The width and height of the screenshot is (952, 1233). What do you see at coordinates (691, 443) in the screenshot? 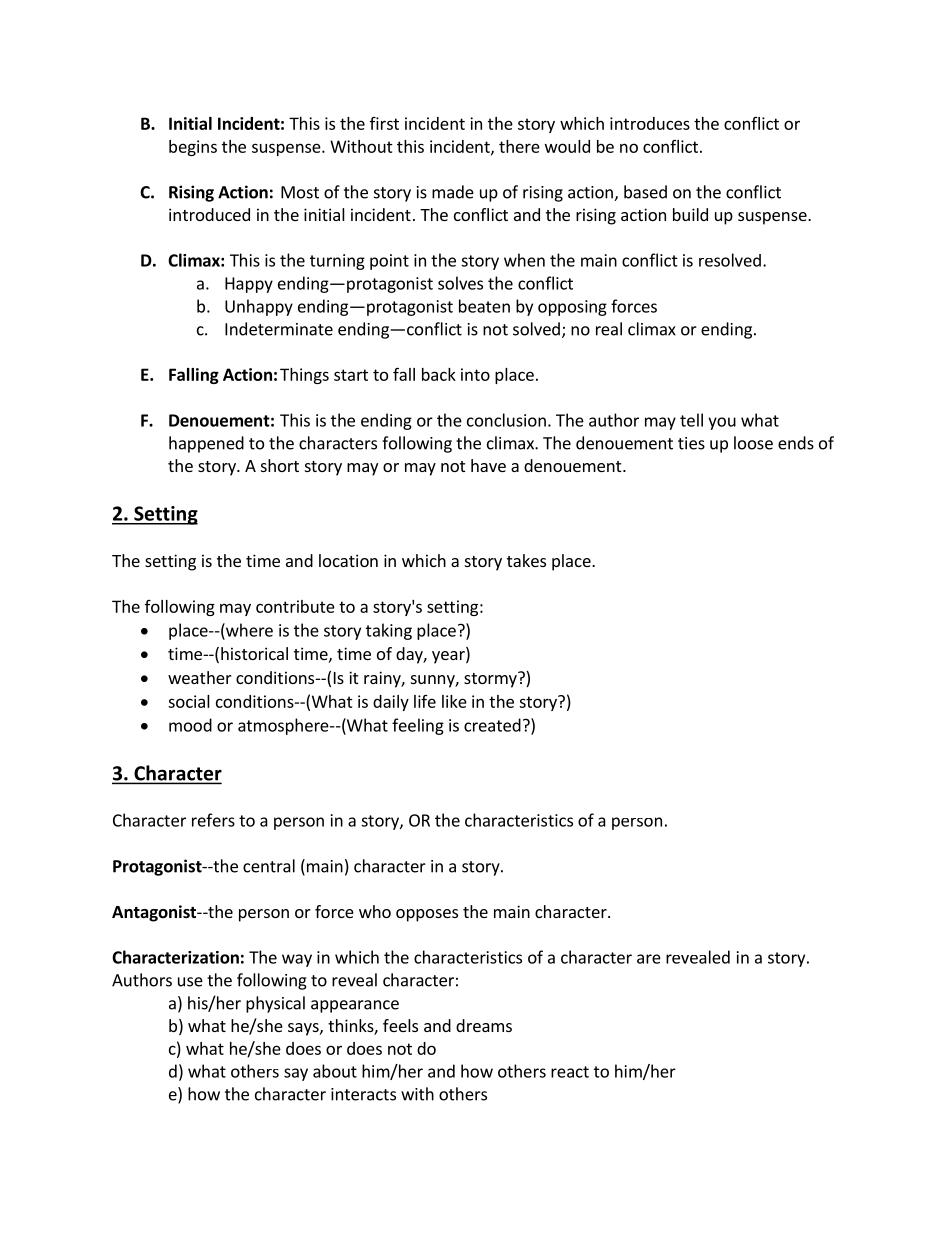
I see `ties` at bounding box center [691, 443].
